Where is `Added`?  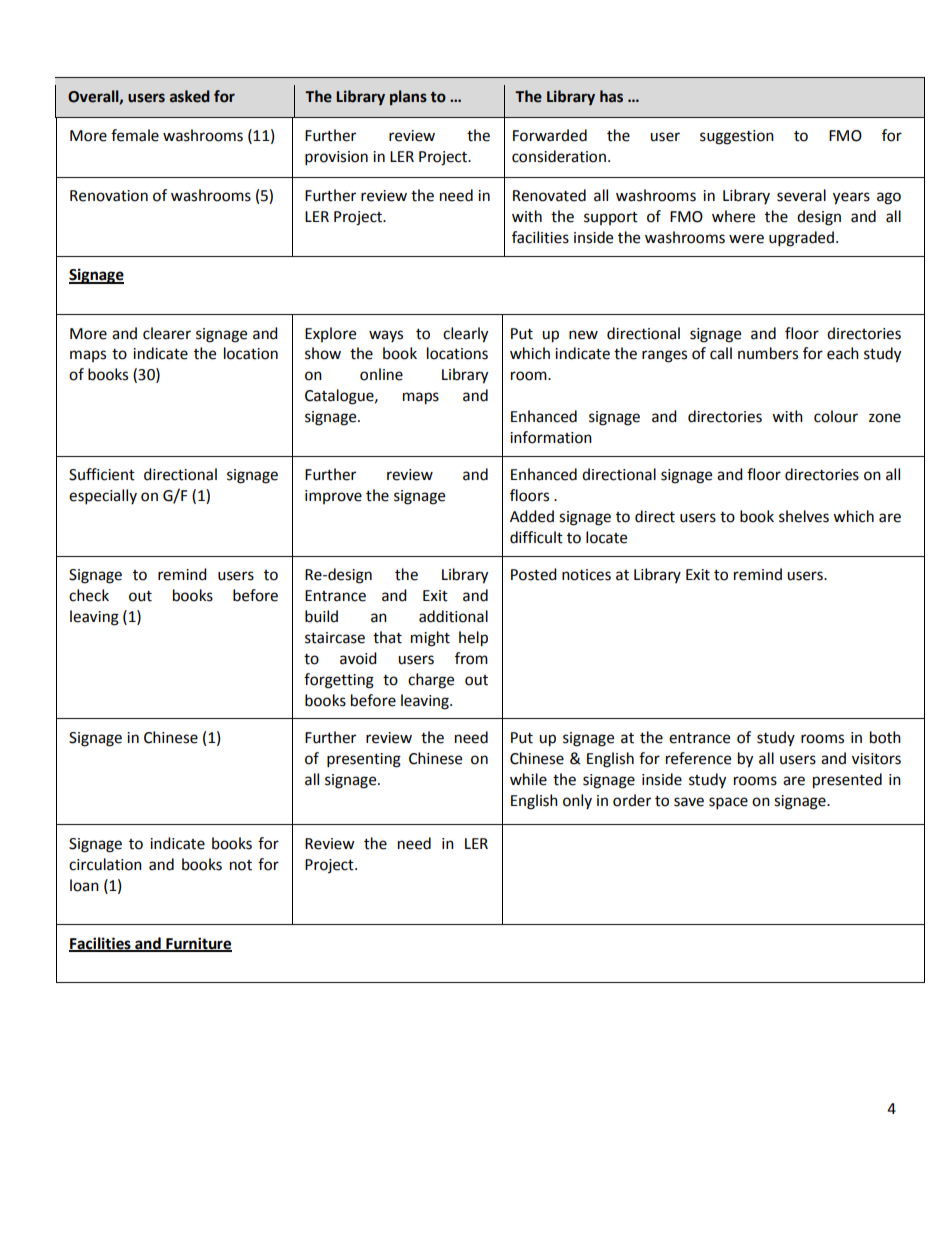 Added is located at coordinates (532, 516).
